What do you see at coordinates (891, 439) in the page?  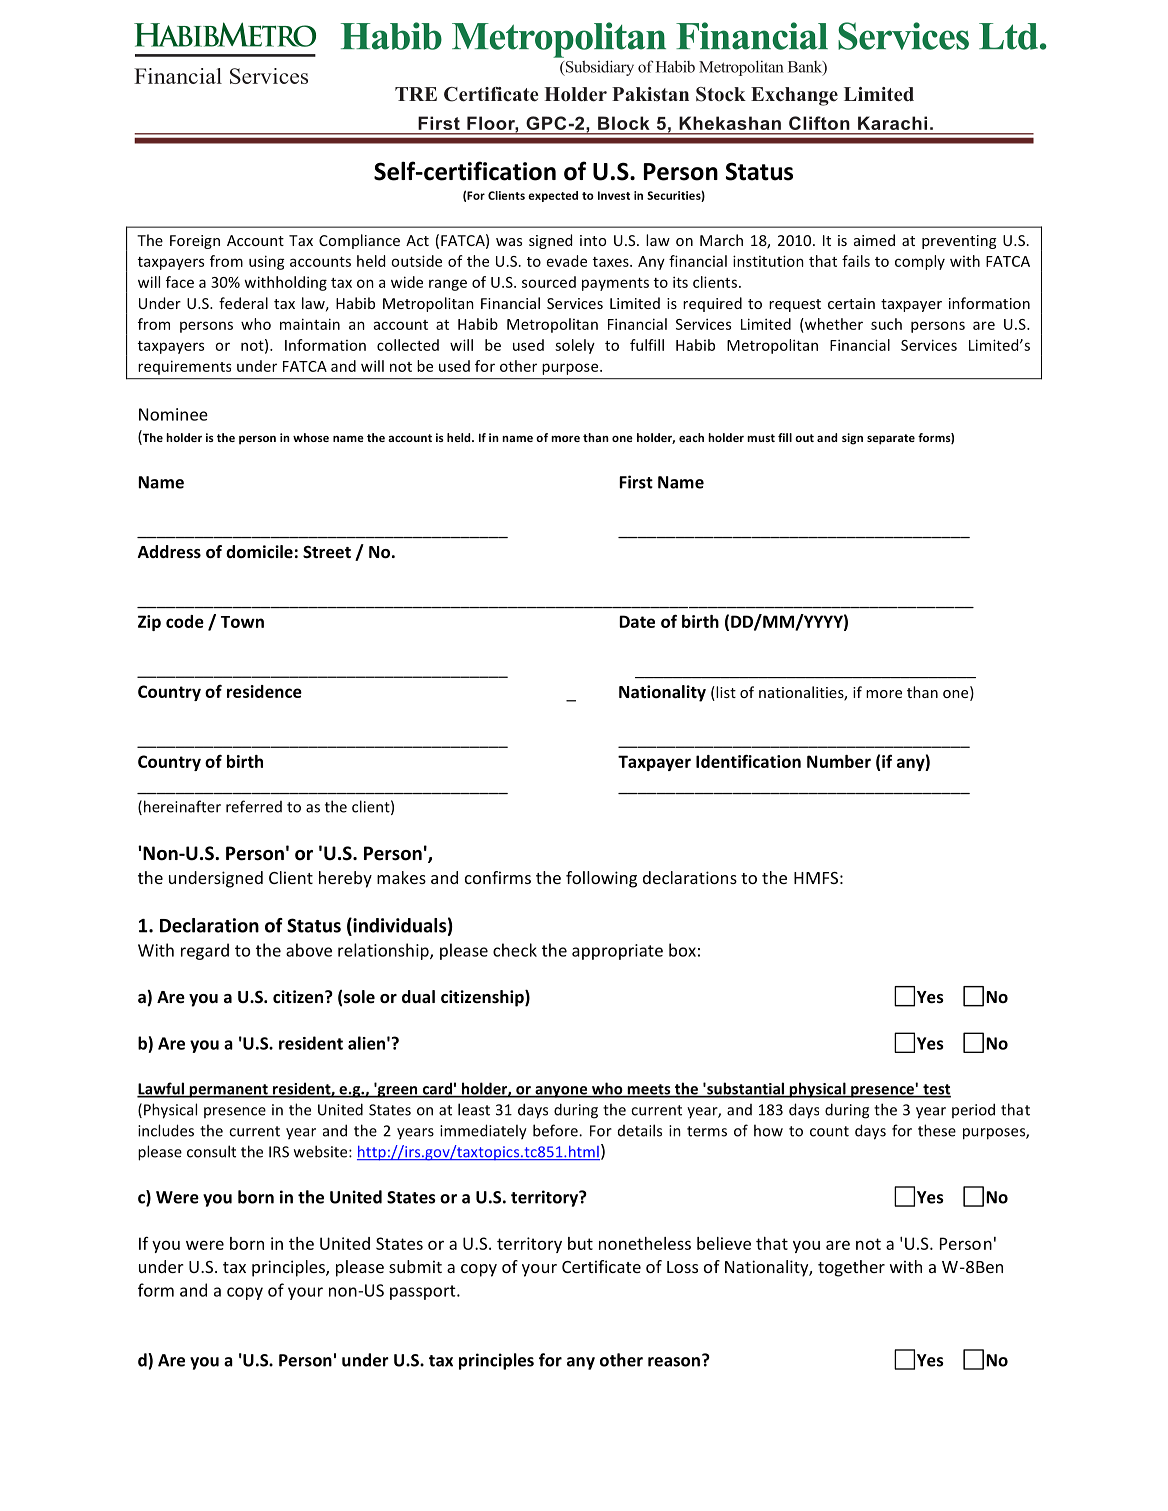 I see `separate` at bounding box center [891, 439].
